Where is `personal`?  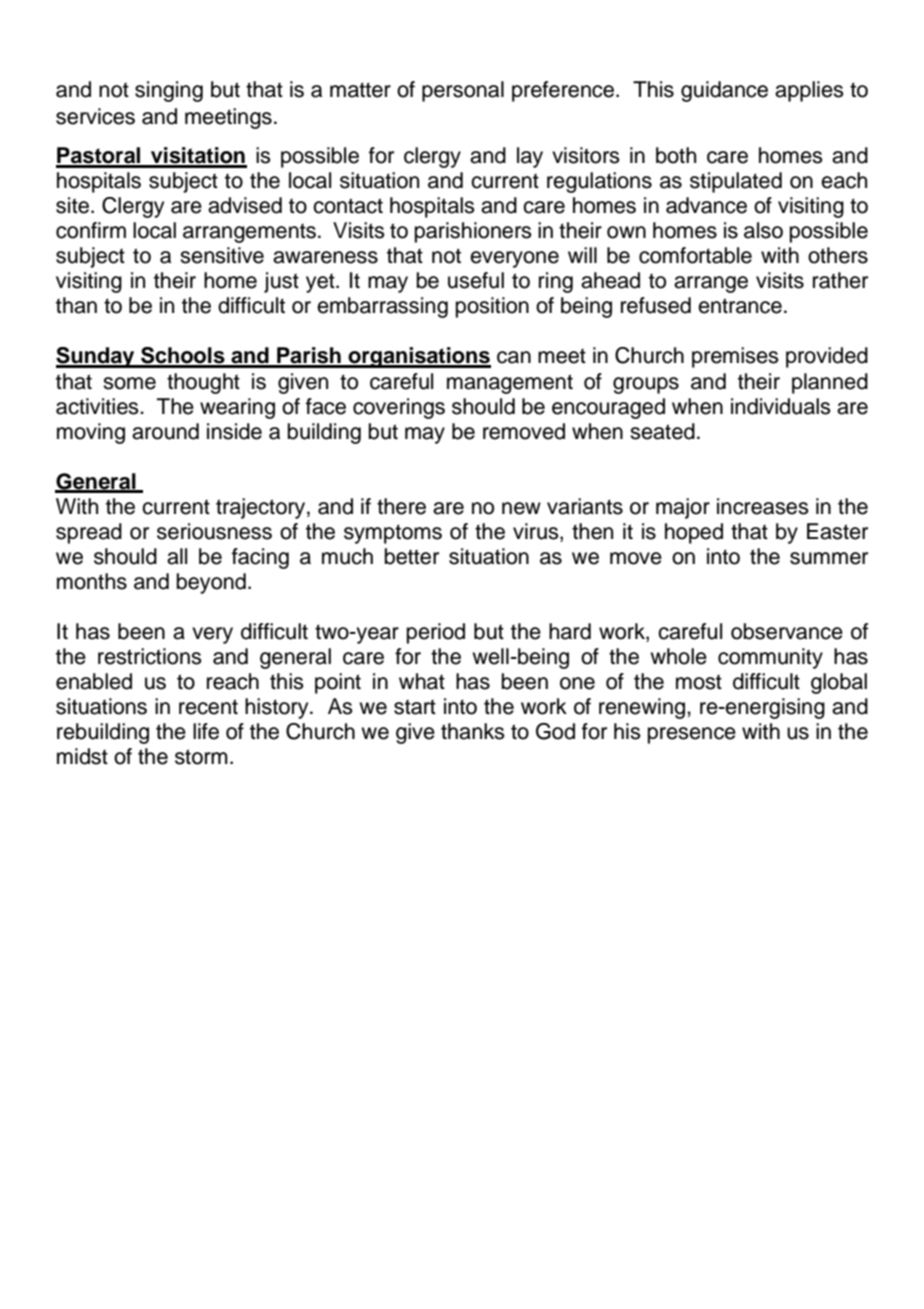
personal is located at coordinates (463, 91).
